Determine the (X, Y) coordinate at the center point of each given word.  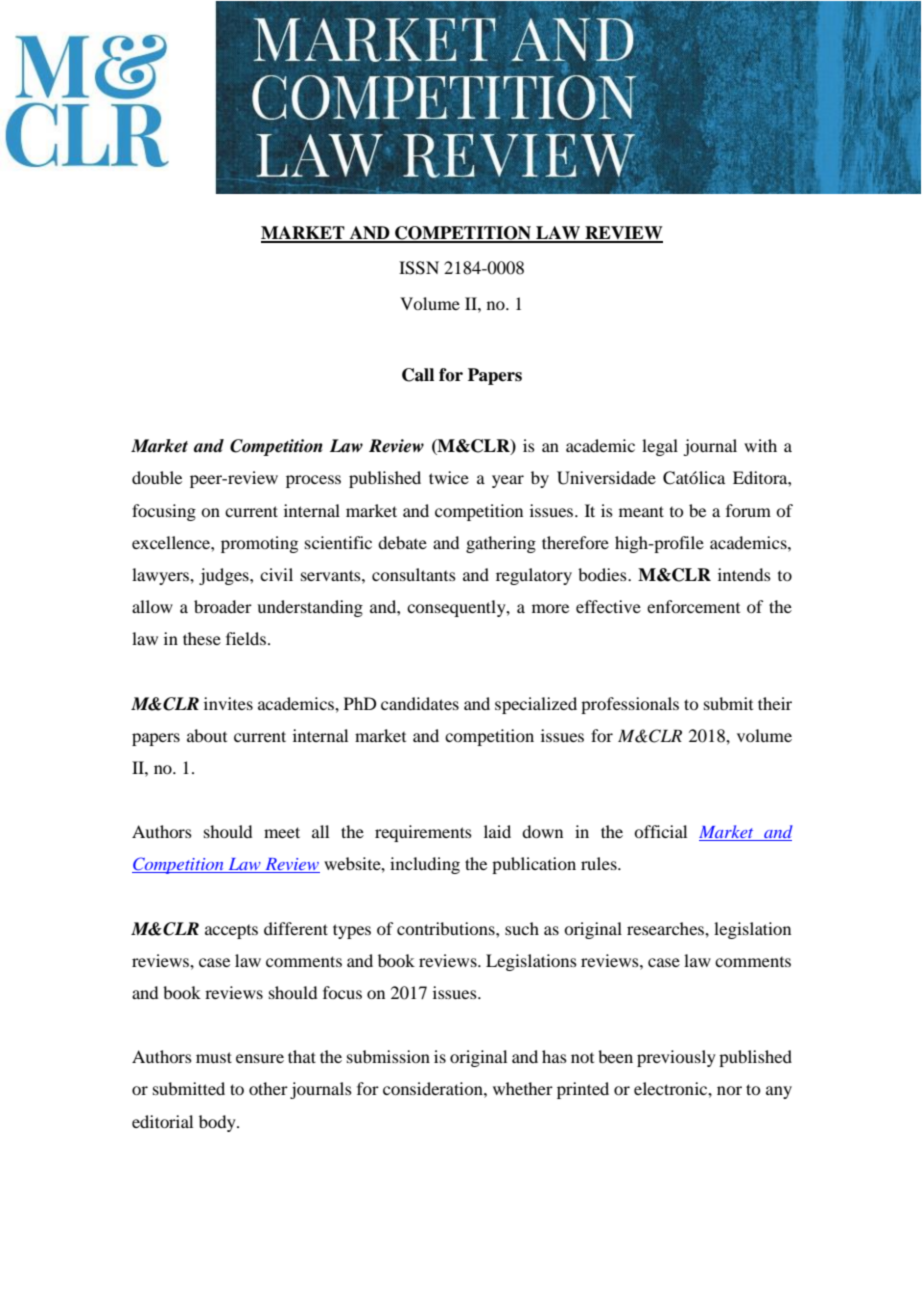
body (218, 1123)
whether (523, 1088)
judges (225, 576)
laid (497, 831)
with (760, 445)
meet (282, 832)
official (660, 831)
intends (744, 574)
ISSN (419, 268)
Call (418, 375)
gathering (501, 544)
